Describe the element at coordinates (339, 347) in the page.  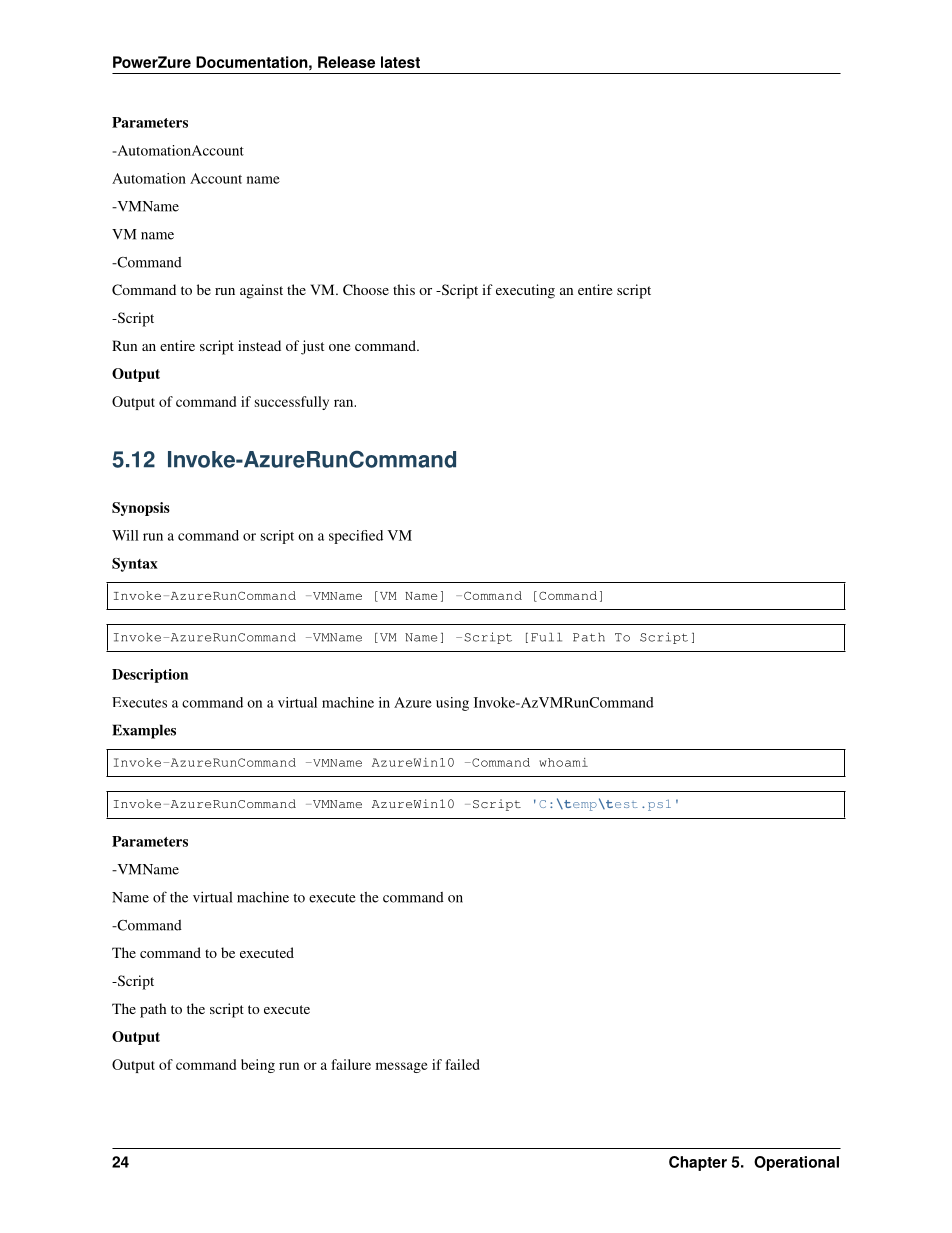
I see `one` at that location.
